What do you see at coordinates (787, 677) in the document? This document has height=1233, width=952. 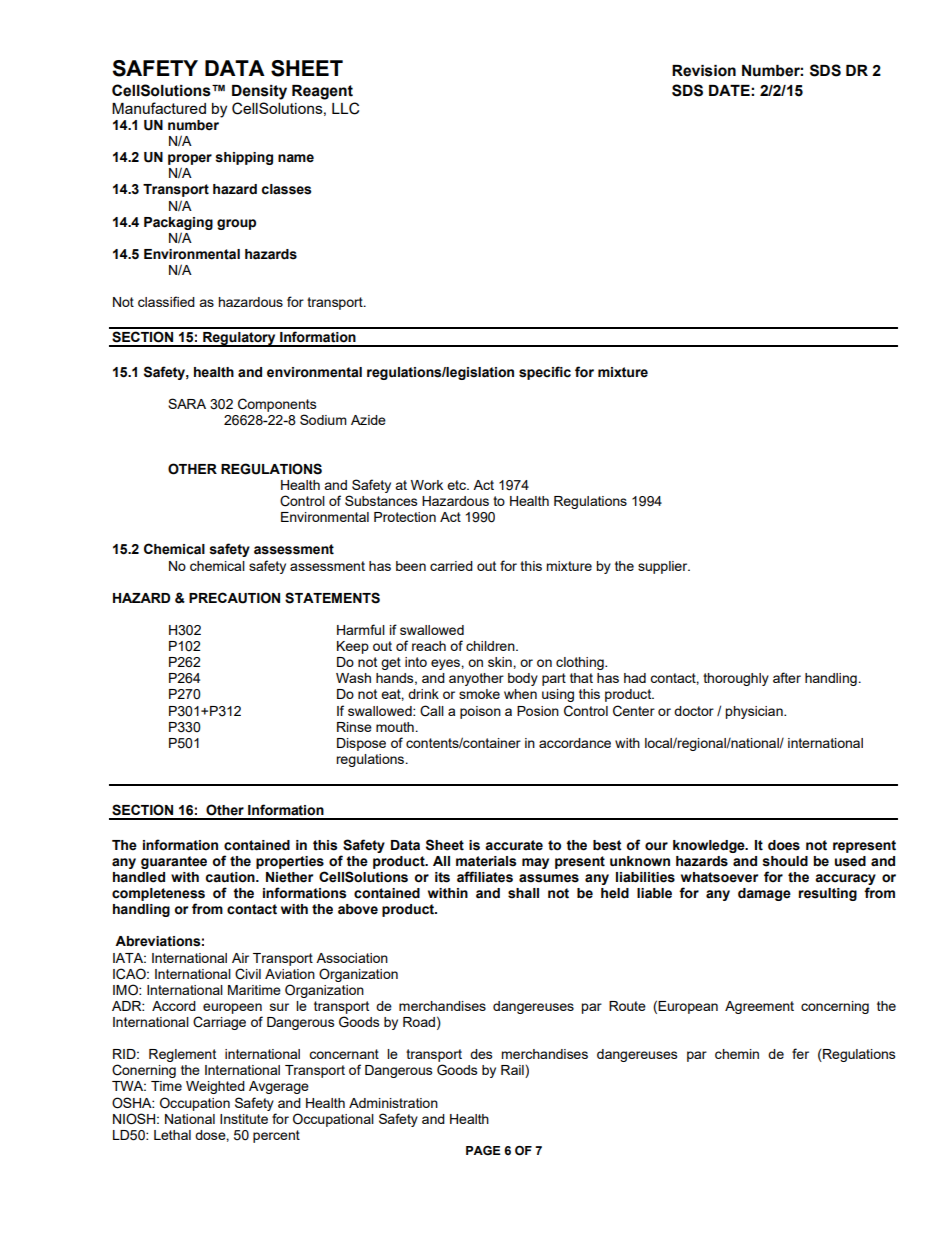 I see `after` at bounding box center [787, 677].
